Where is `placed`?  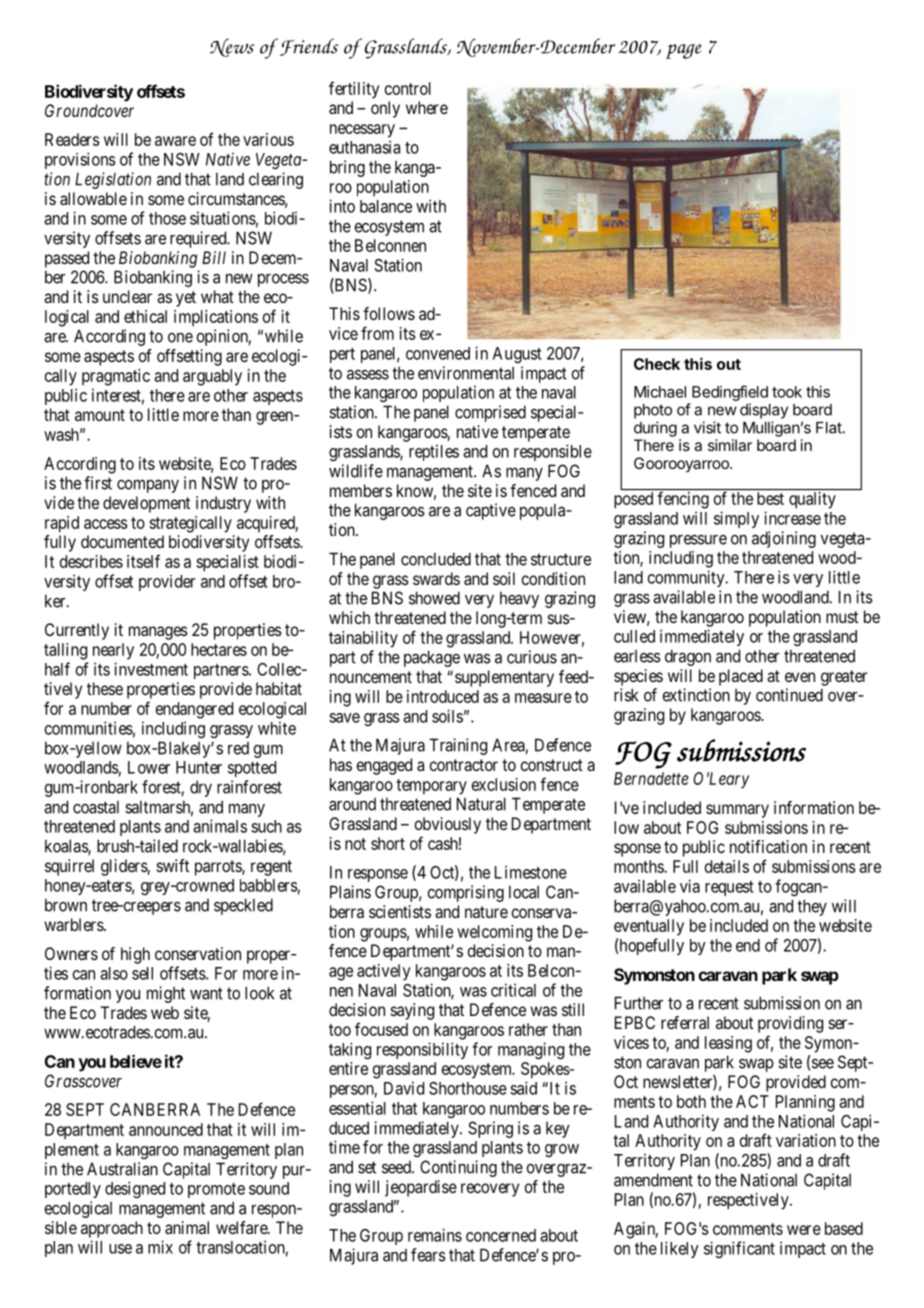 placed is located at coordinates (741, 677).
